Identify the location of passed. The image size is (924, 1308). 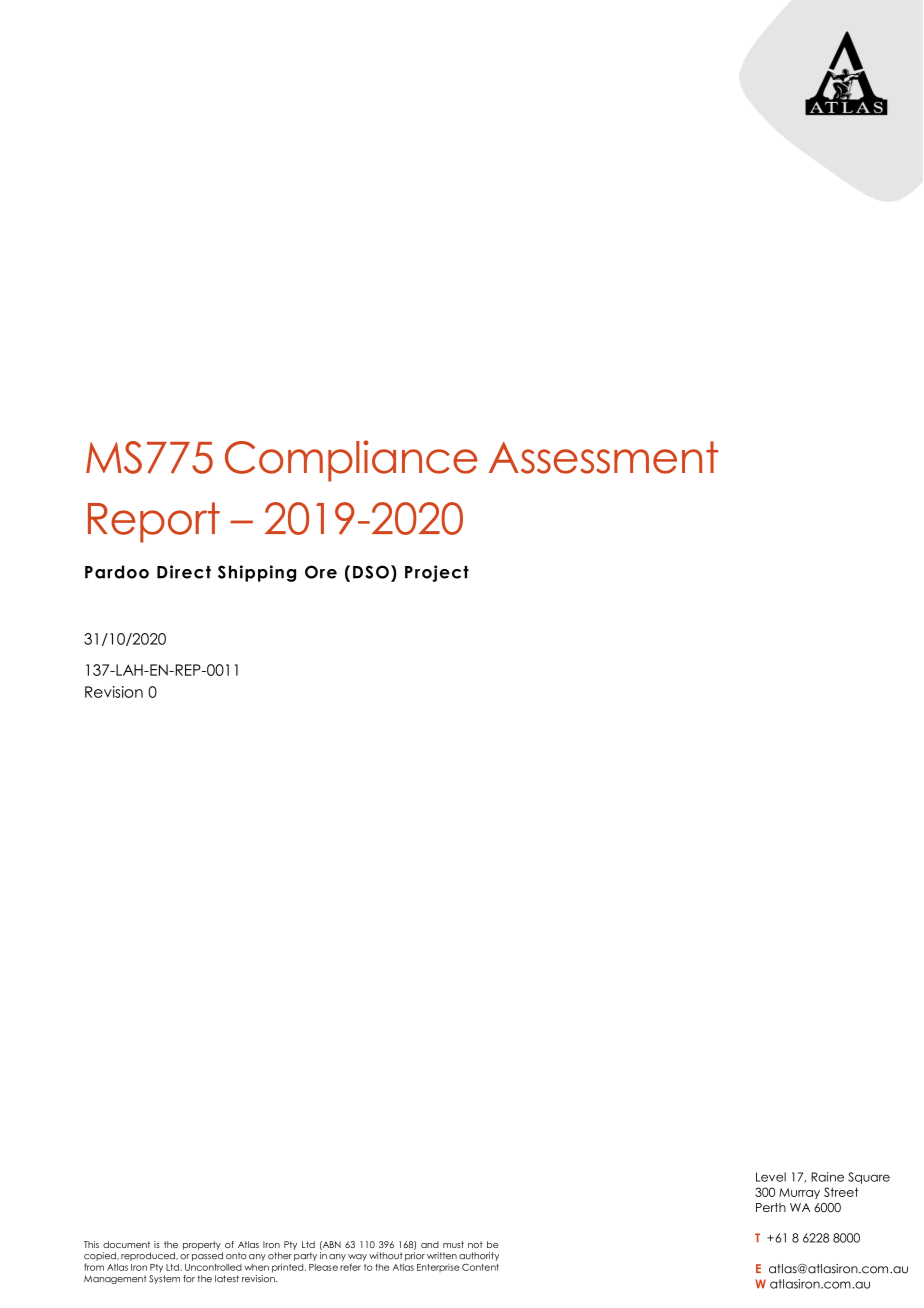
(207, 1256).
